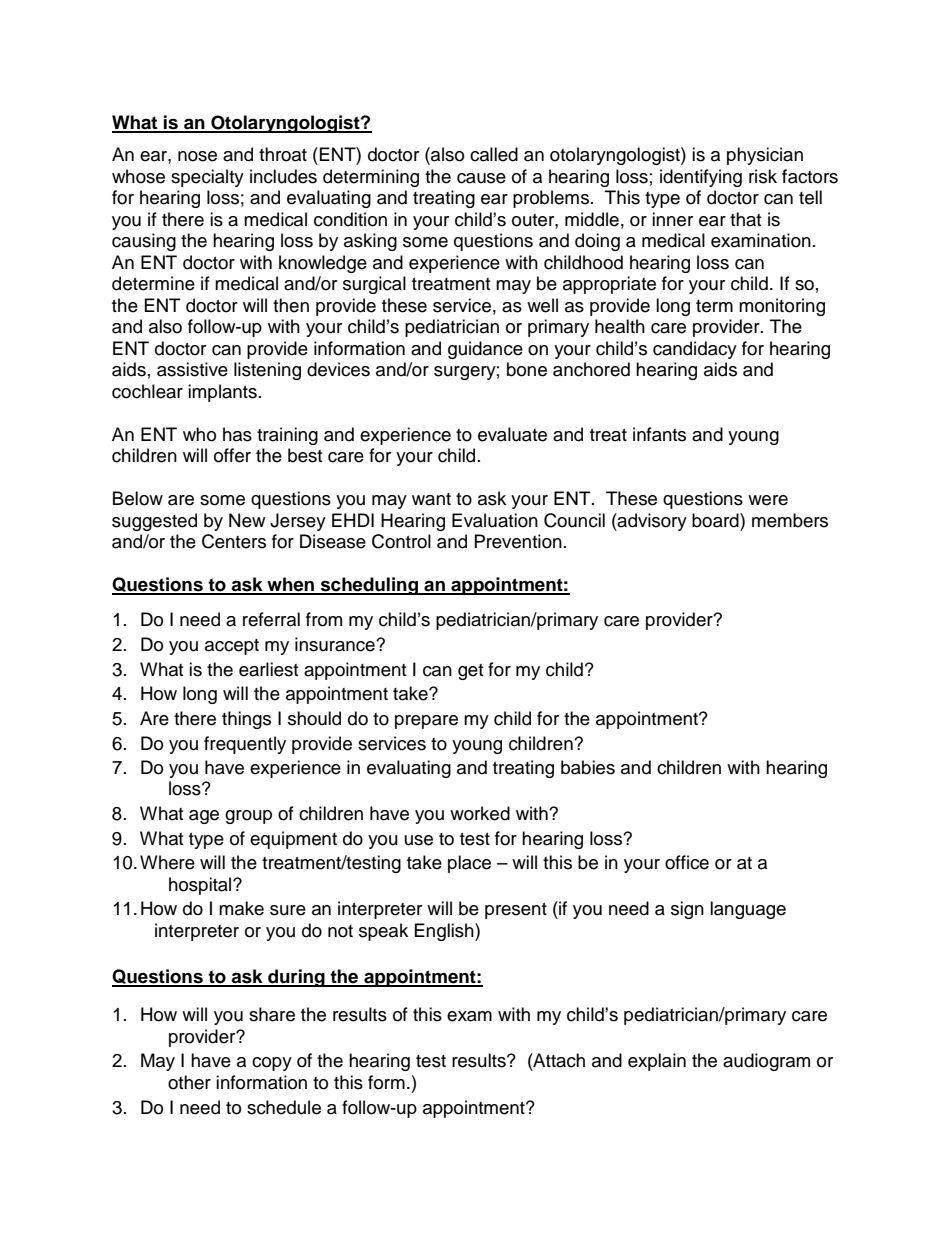  I want to click on hospital, so click(201, 886).
